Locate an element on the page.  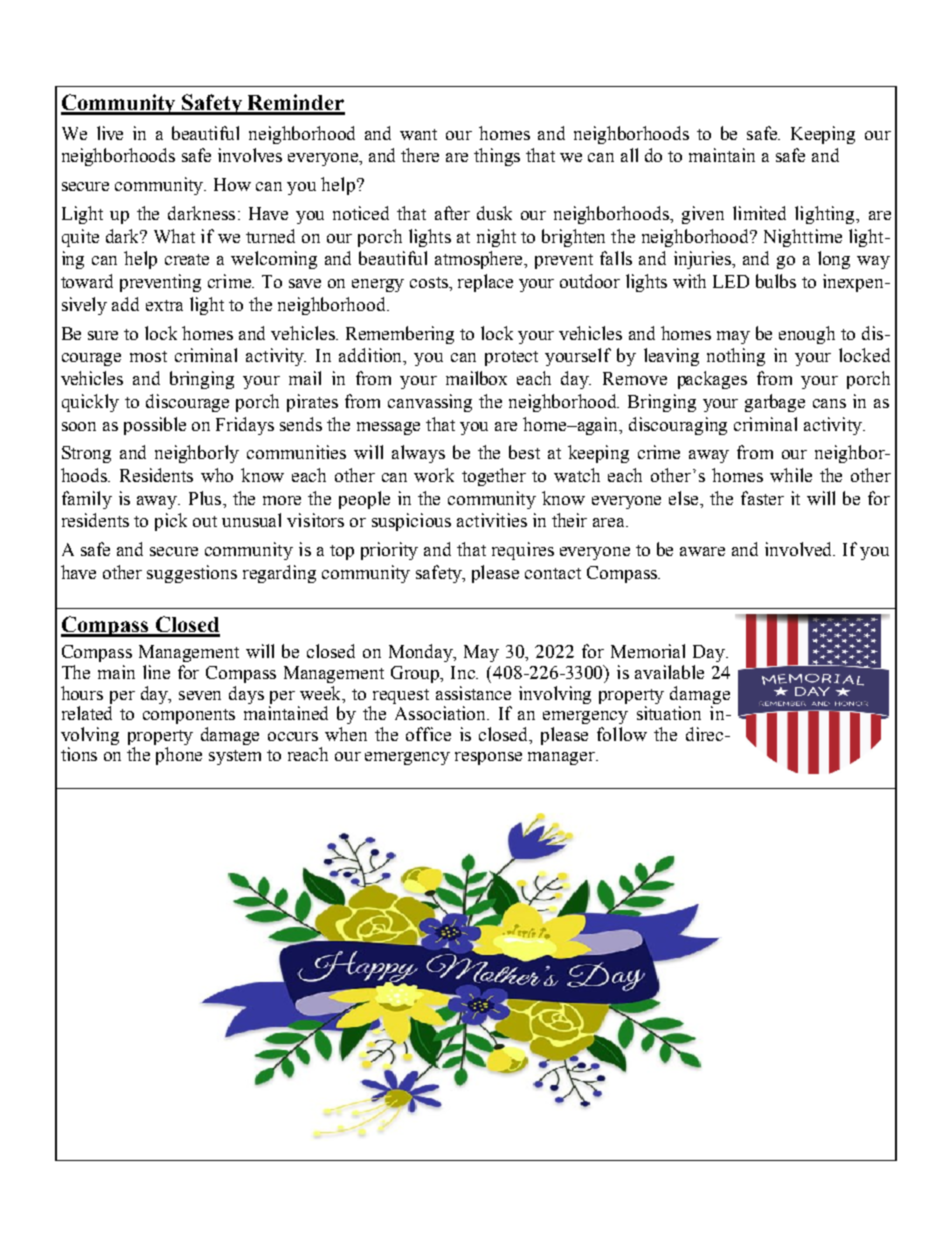
situation is located at coordinates (669, 713).
